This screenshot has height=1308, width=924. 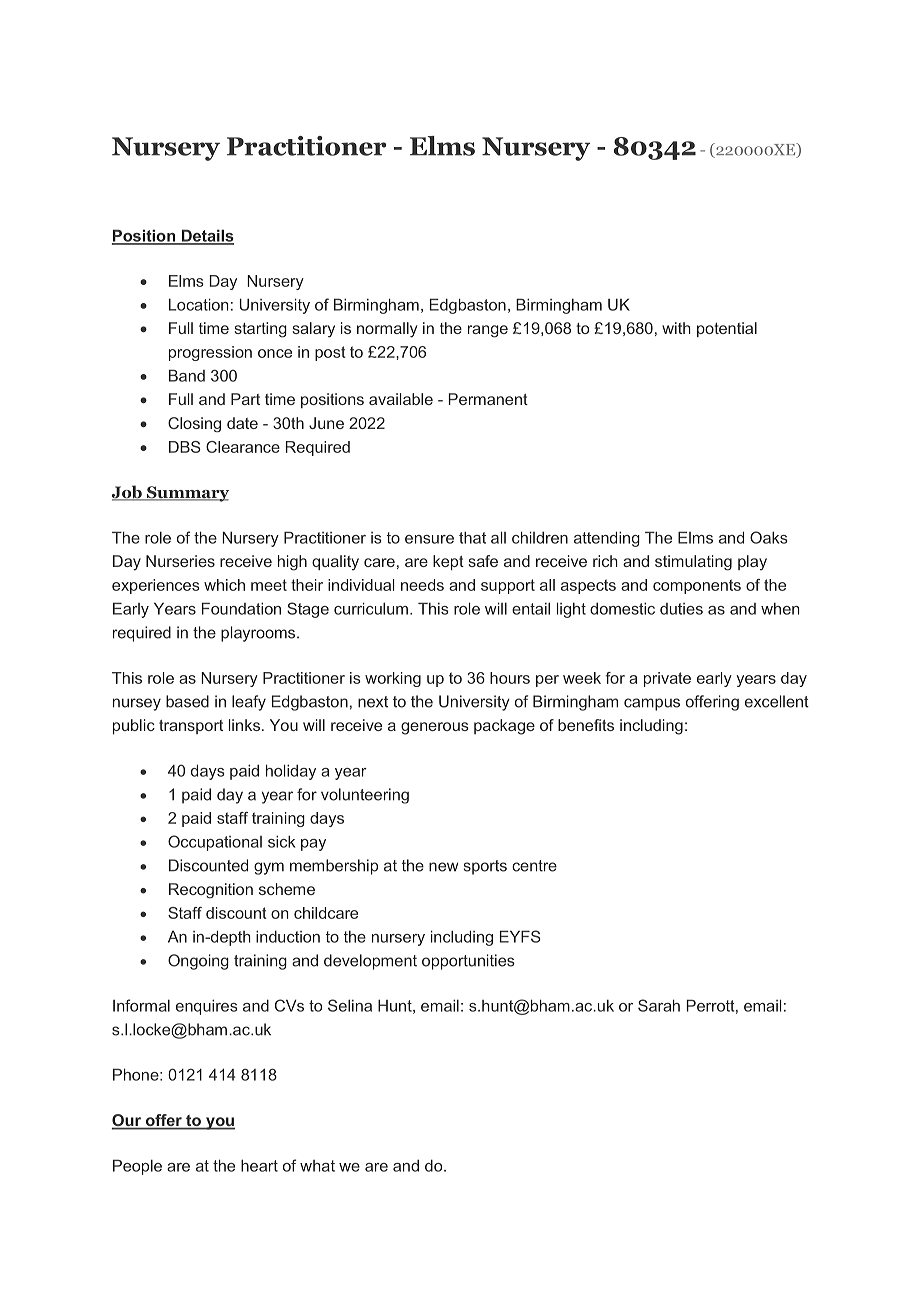 What do you see at coordinates (472, 537) in the screenshot?
I see `that` at bounding box center [472, 537].
